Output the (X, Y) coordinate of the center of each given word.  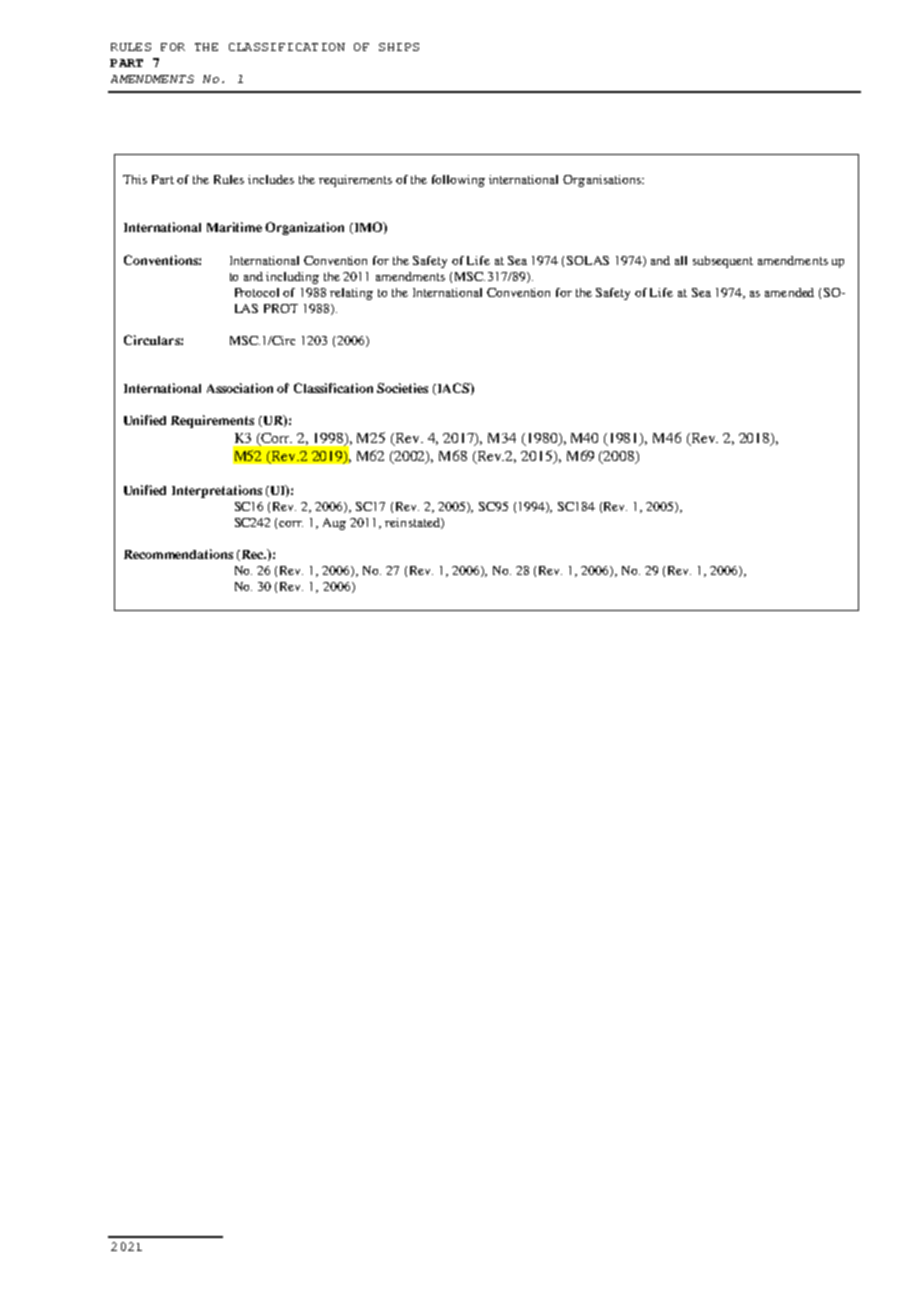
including (292, 278)
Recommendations (178, 554)
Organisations (603, 181)
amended (789, 292)
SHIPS (399, 47)
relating (351, 294)
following (458, 181)
